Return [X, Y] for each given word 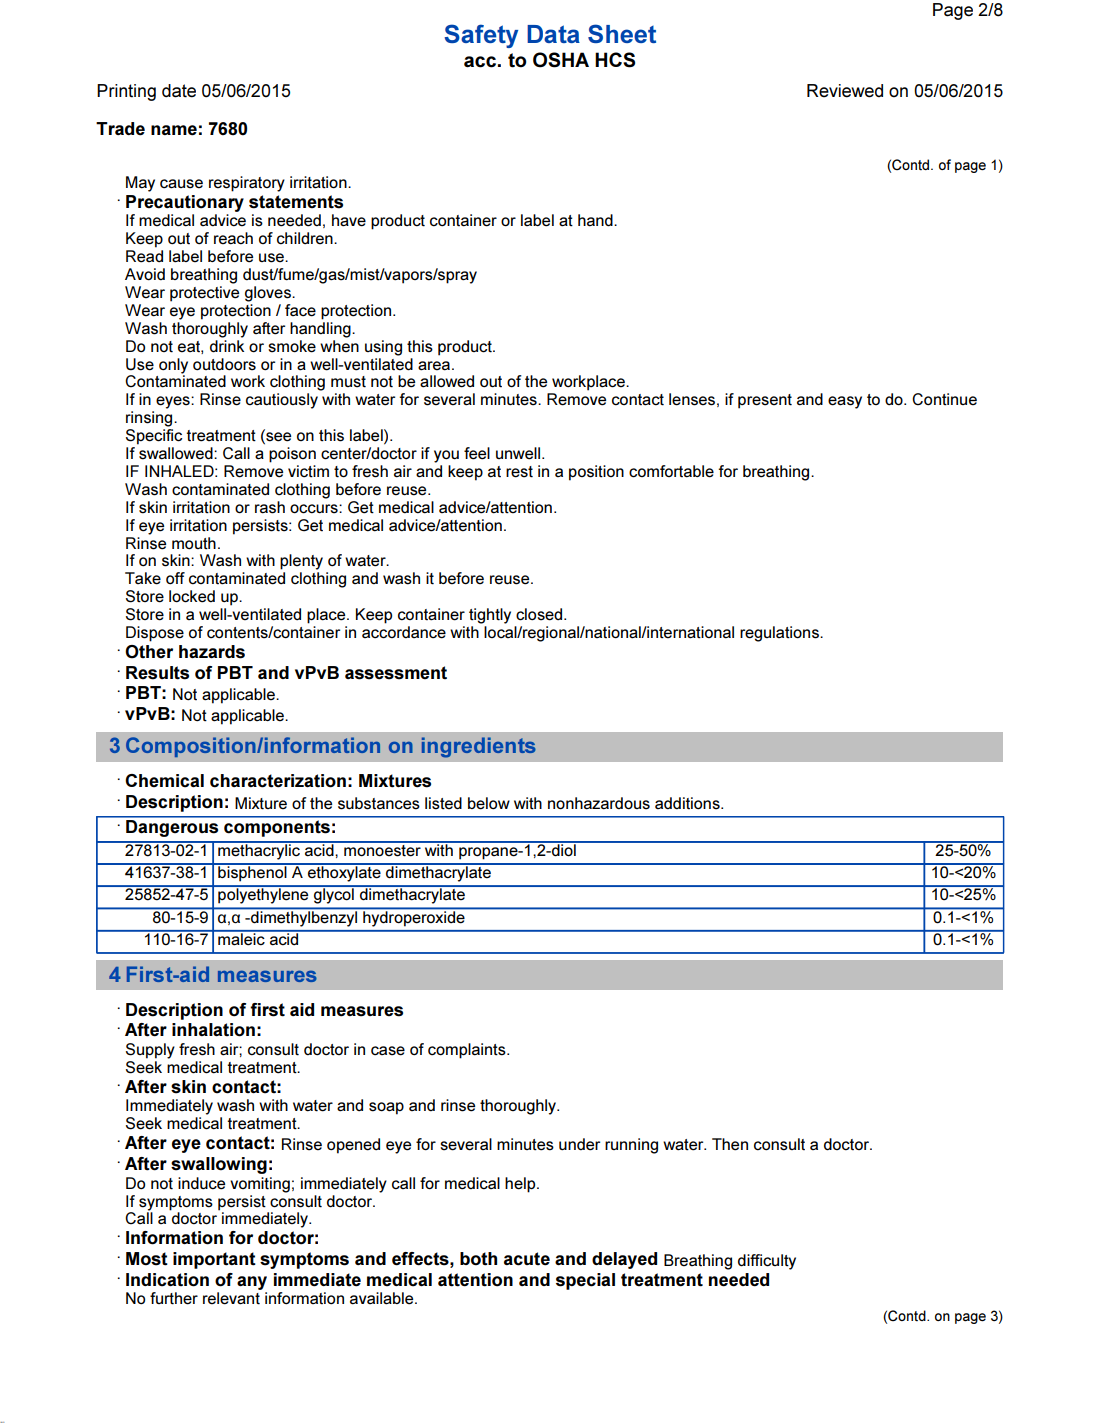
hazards [212, 652]
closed [540, 614]
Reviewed [845, 91]
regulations [780, 634]
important [214, 1260]
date [179, 91]
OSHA [561, 60]
